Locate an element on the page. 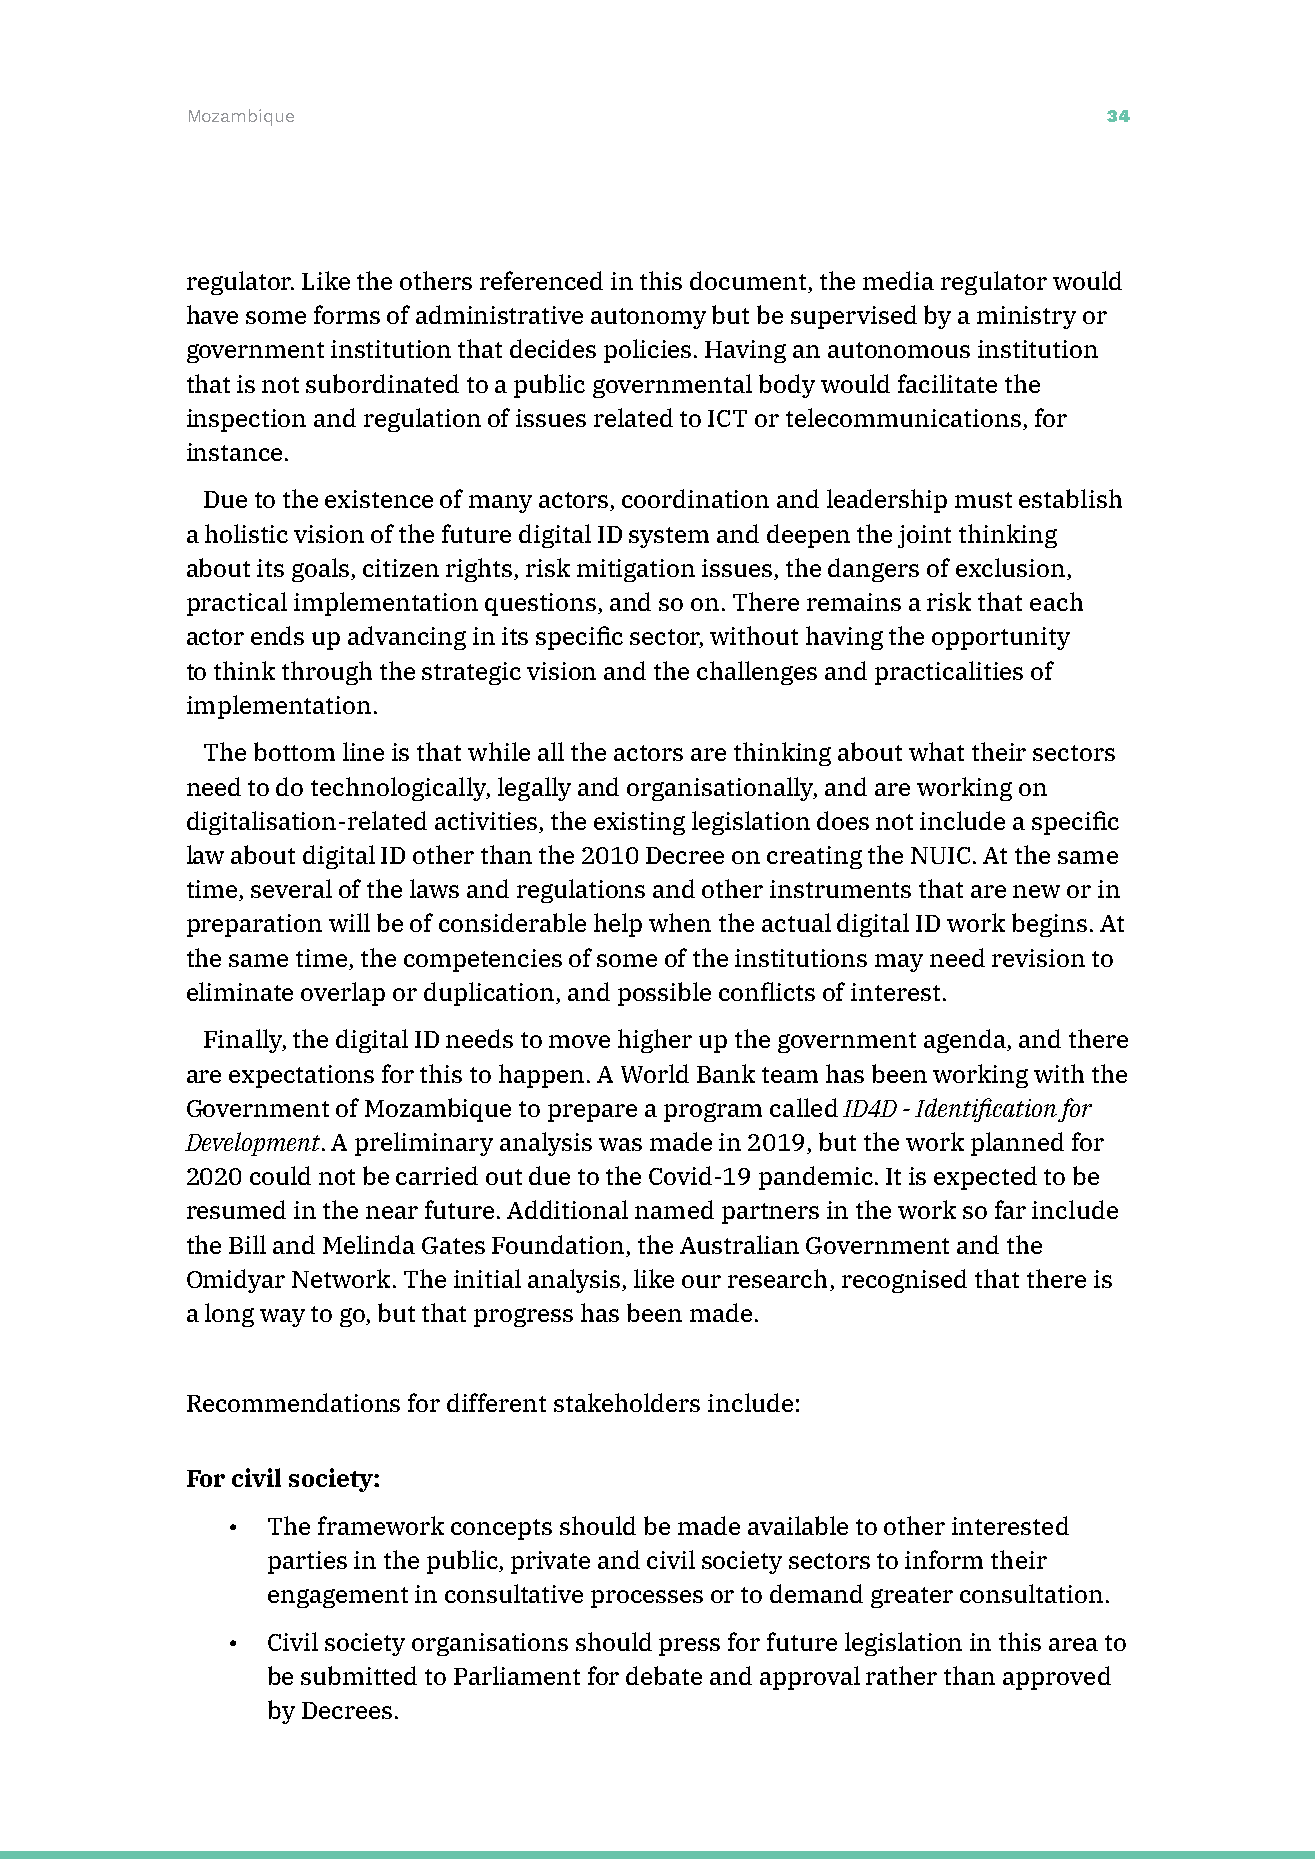  engagement is located at coordinates (338, 1597).
